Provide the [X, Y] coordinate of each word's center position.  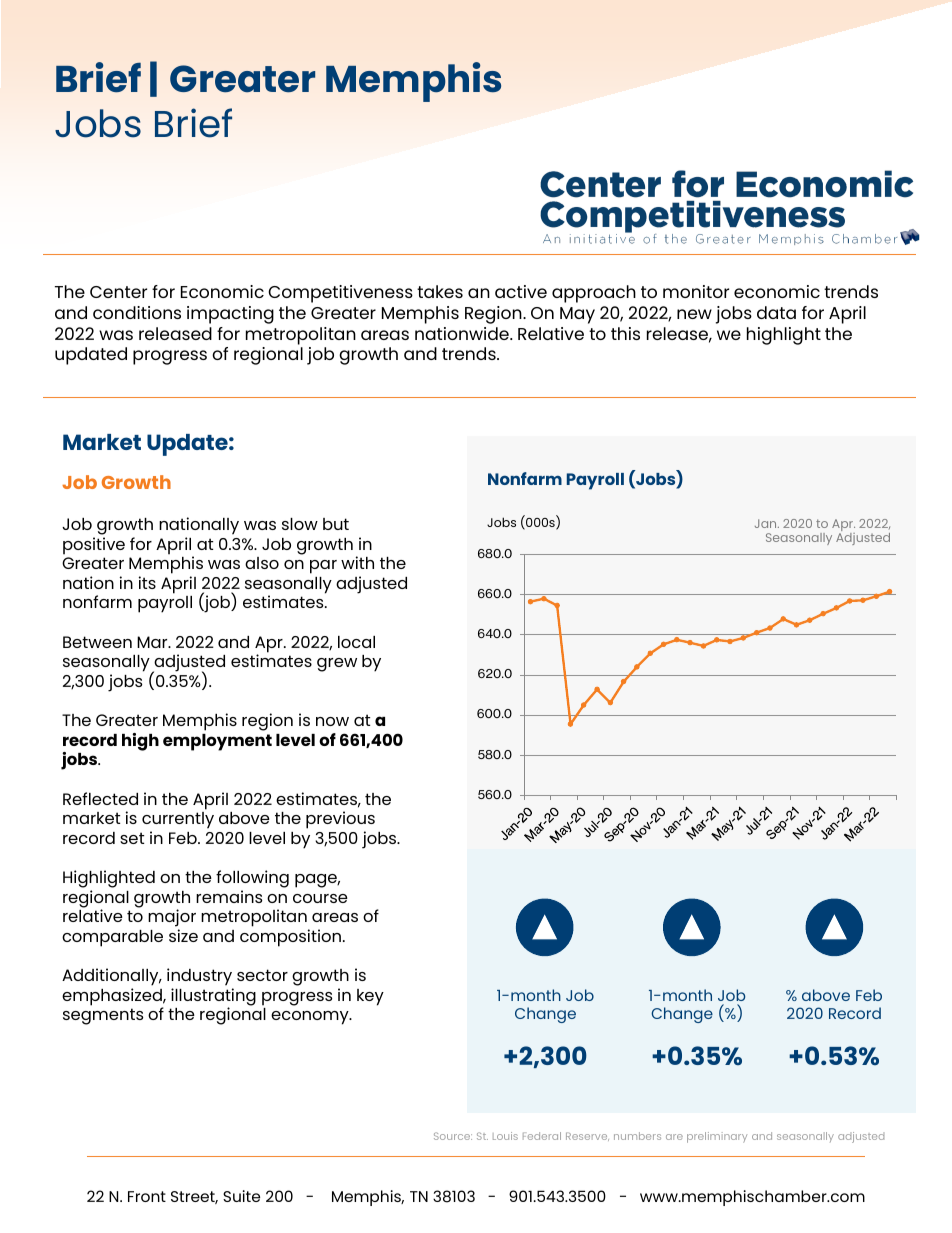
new [694, 314]
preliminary [717, 1137]
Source [453, 1136]
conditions [137, 312]
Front [147, 1196]
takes [440, 291]
